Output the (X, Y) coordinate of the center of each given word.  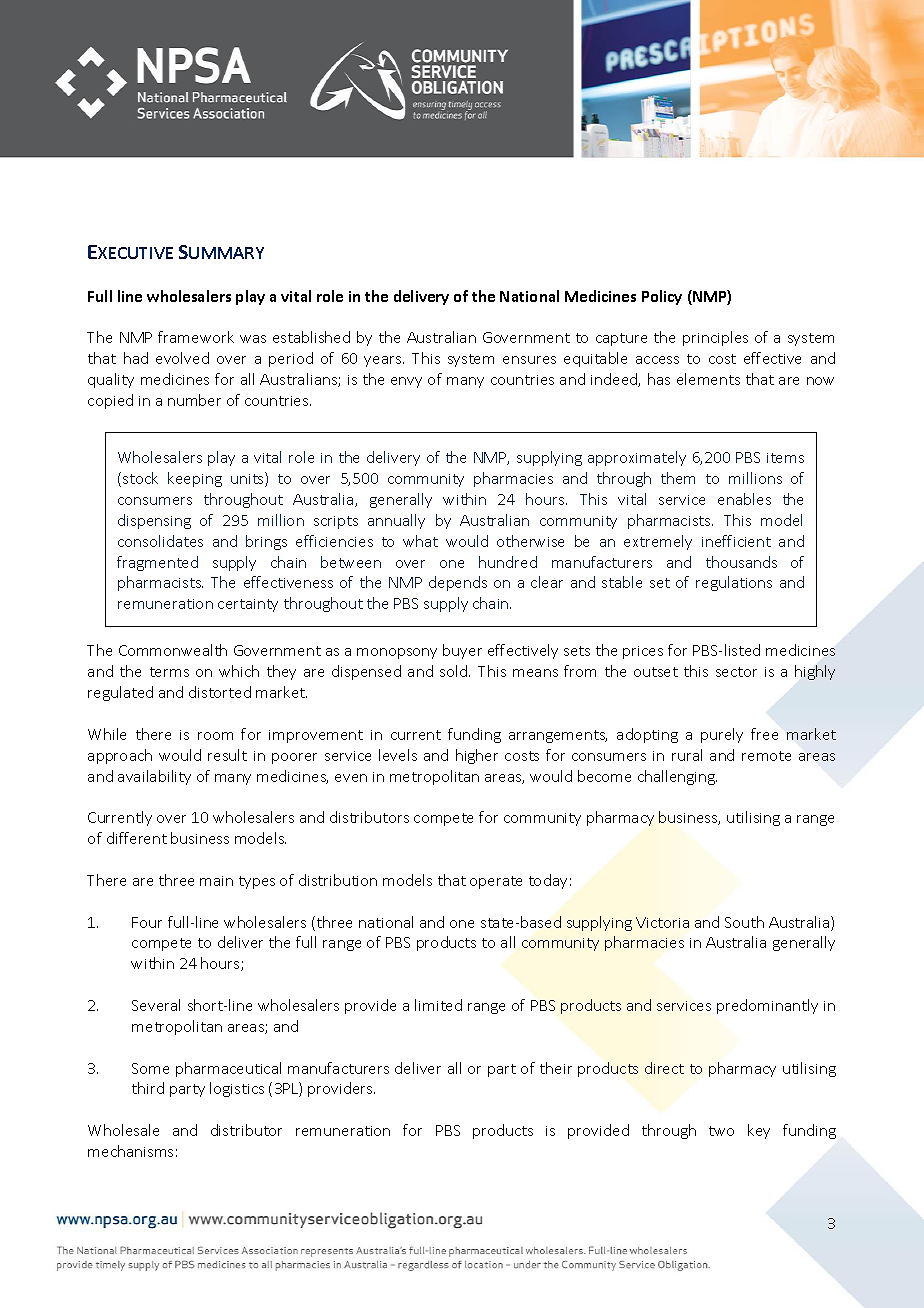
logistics (237, 1089)
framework (196, 337)
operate (496, 882)
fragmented (157, 563)
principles (715, 338)
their (556, 1068)
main (216, 881)
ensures (529, 360)
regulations (734, 583)
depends (458, 583)
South (744, 922)
